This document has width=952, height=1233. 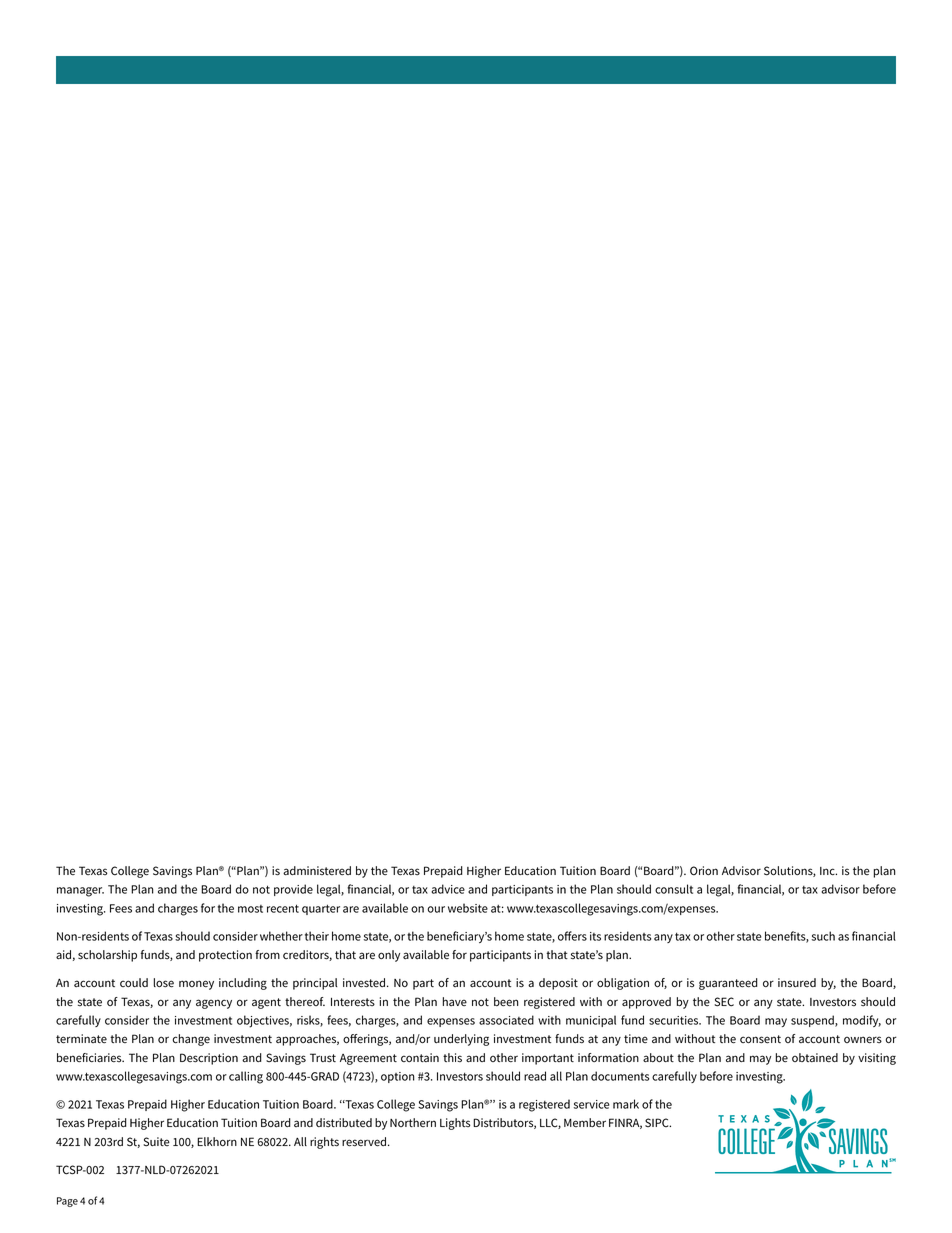 I want to click on agency, so click(x=214, y=1004).
